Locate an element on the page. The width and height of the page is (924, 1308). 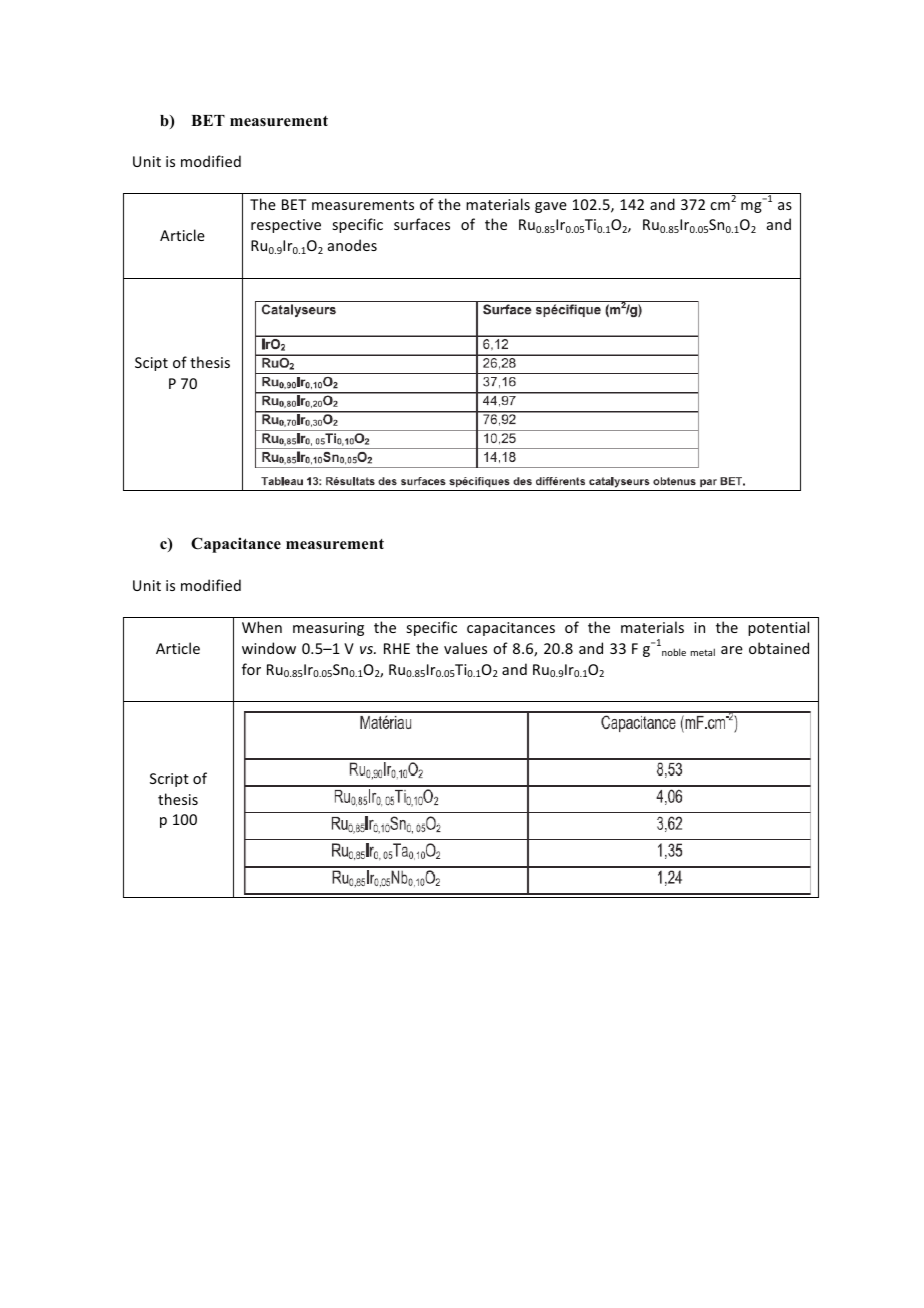
respective is located at coordinates (286, 226).
